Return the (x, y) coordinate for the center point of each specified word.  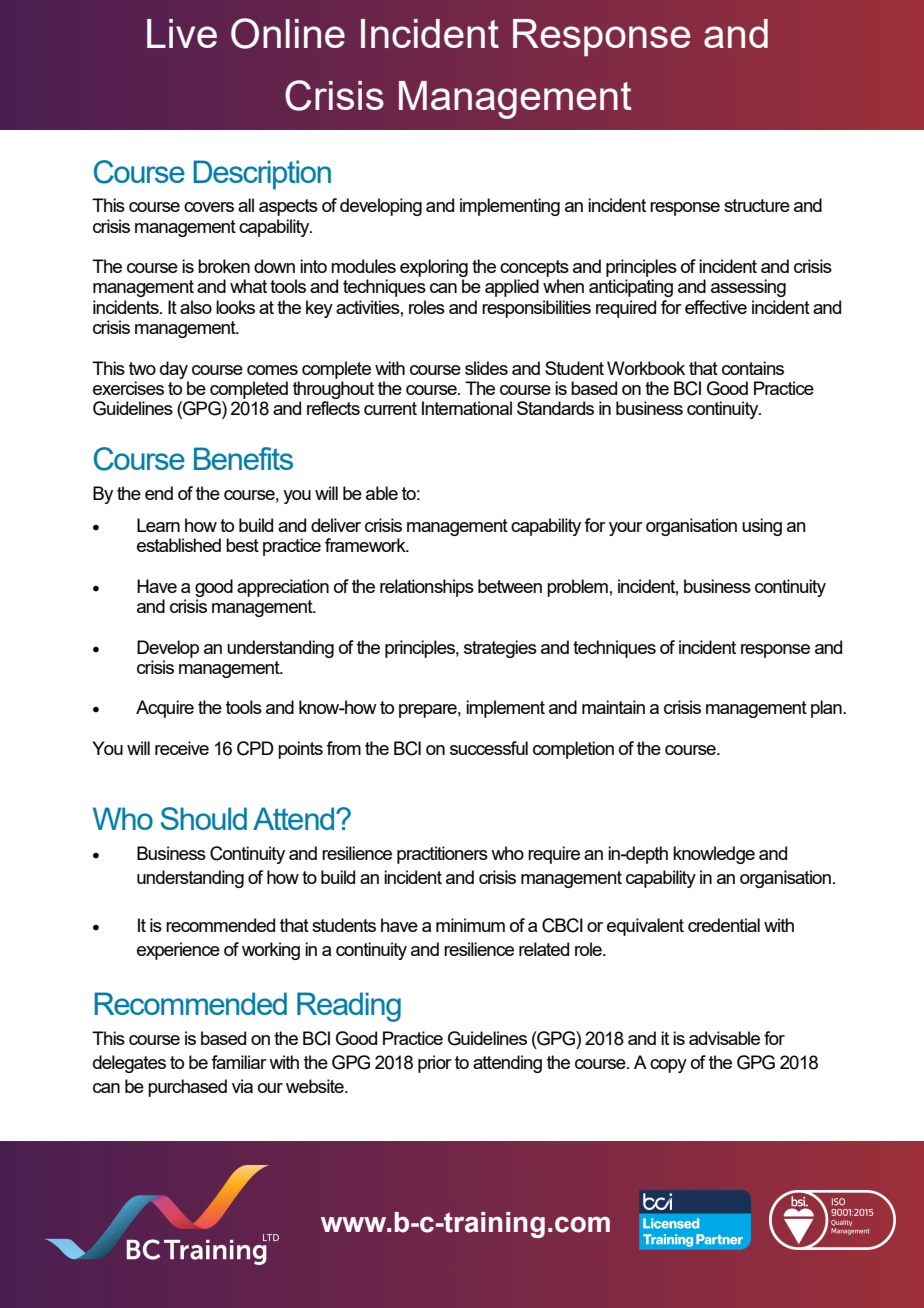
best (242, 545)
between (510, 586)
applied (512, 288)
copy (668, 1066)
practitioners (442, 855)
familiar (239, 1062)
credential (724, 925)
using (762, 527)
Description (262, 175)
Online (288, 33)
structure (757, 205)
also (196, 307)
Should (204, 818)
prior (435, 1064)
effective (716, 307)
